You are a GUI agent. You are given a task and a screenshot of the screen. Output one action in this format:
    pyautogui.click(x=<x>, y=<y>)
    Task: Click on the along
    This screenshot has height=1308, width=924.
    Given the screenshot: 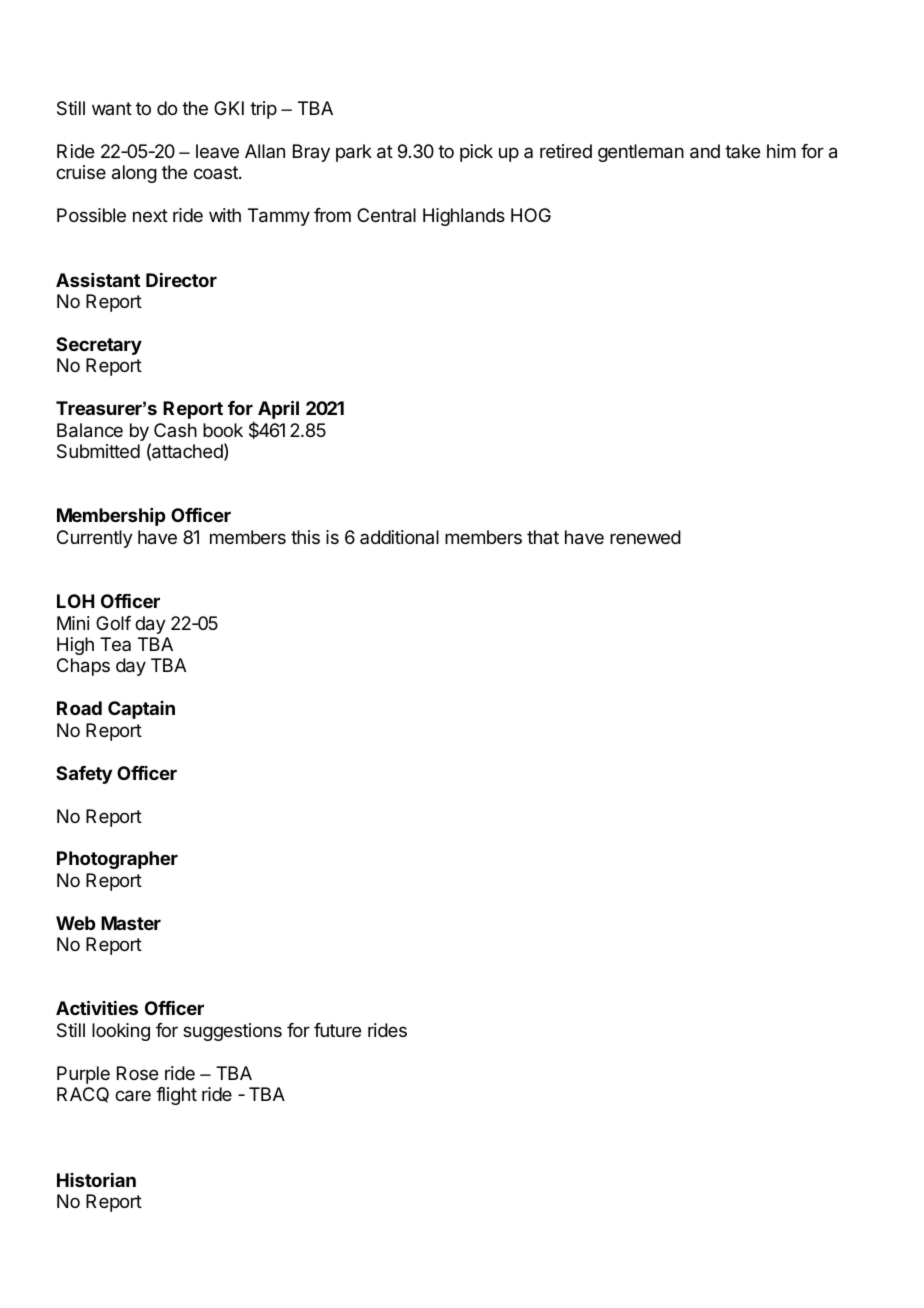 What is the action you would take?
    pyautogui.click(x=134, y=174)
